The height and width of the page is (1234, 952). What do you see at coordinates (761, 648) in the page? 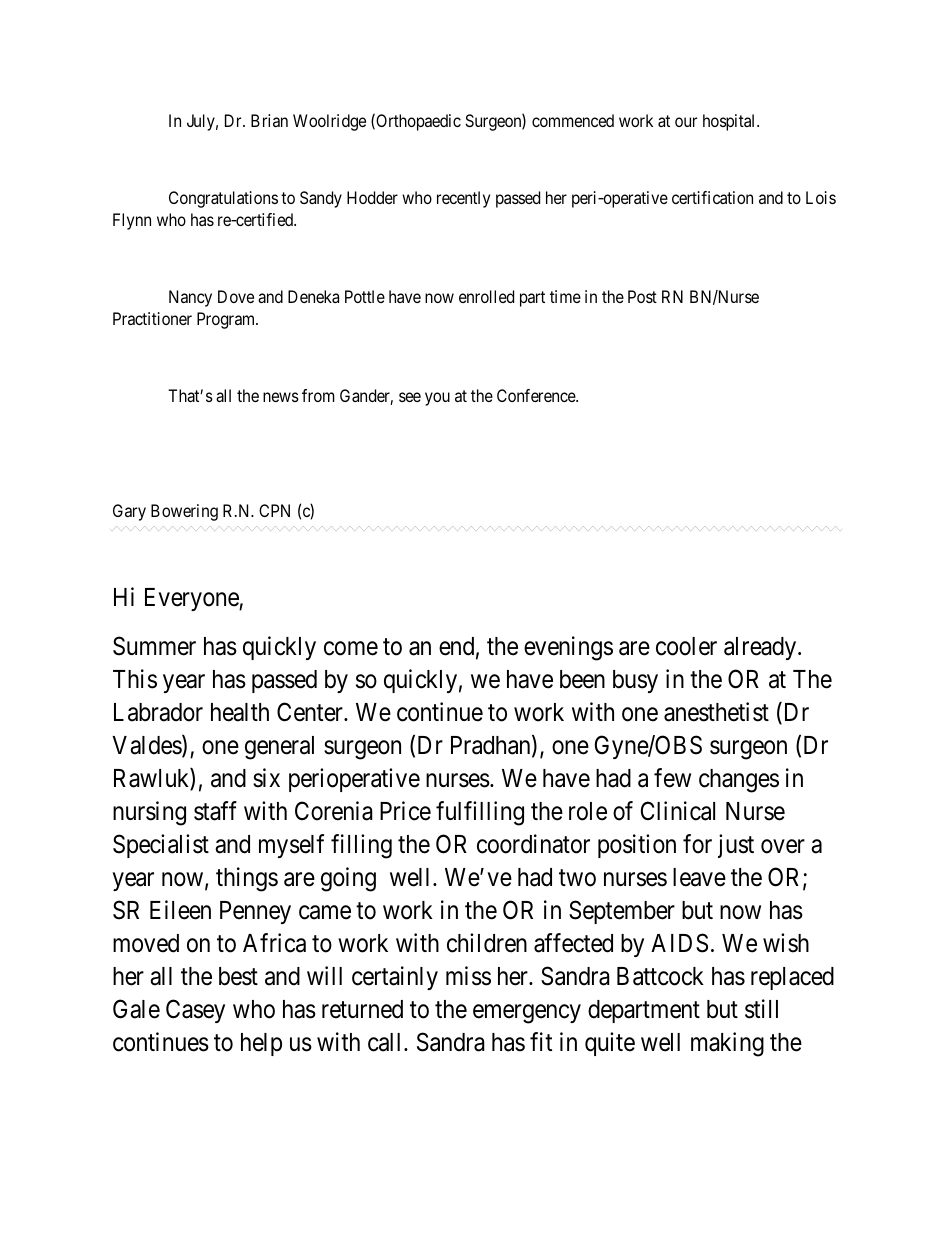
I see `already` at bounding box center [761, 648].
